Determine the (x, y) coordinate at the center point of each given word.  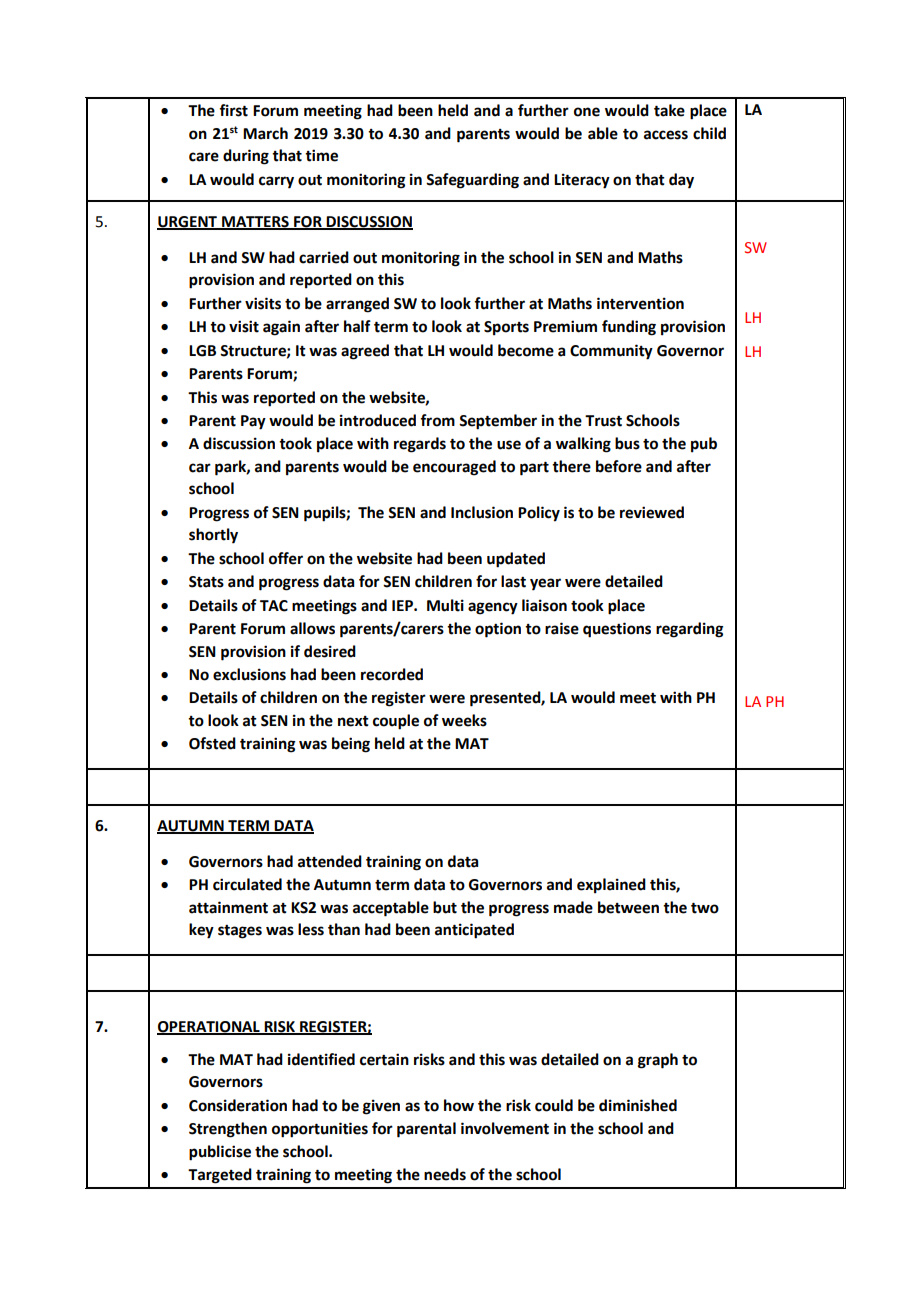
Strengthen (228, 1130)
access (666, 135)
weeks (464, 720)
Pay (253, 422)
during (246, 157)
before (619, 466)
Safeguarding (472, 181)
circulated (247, 884)
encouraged (454, 468)
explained (611, 886)
